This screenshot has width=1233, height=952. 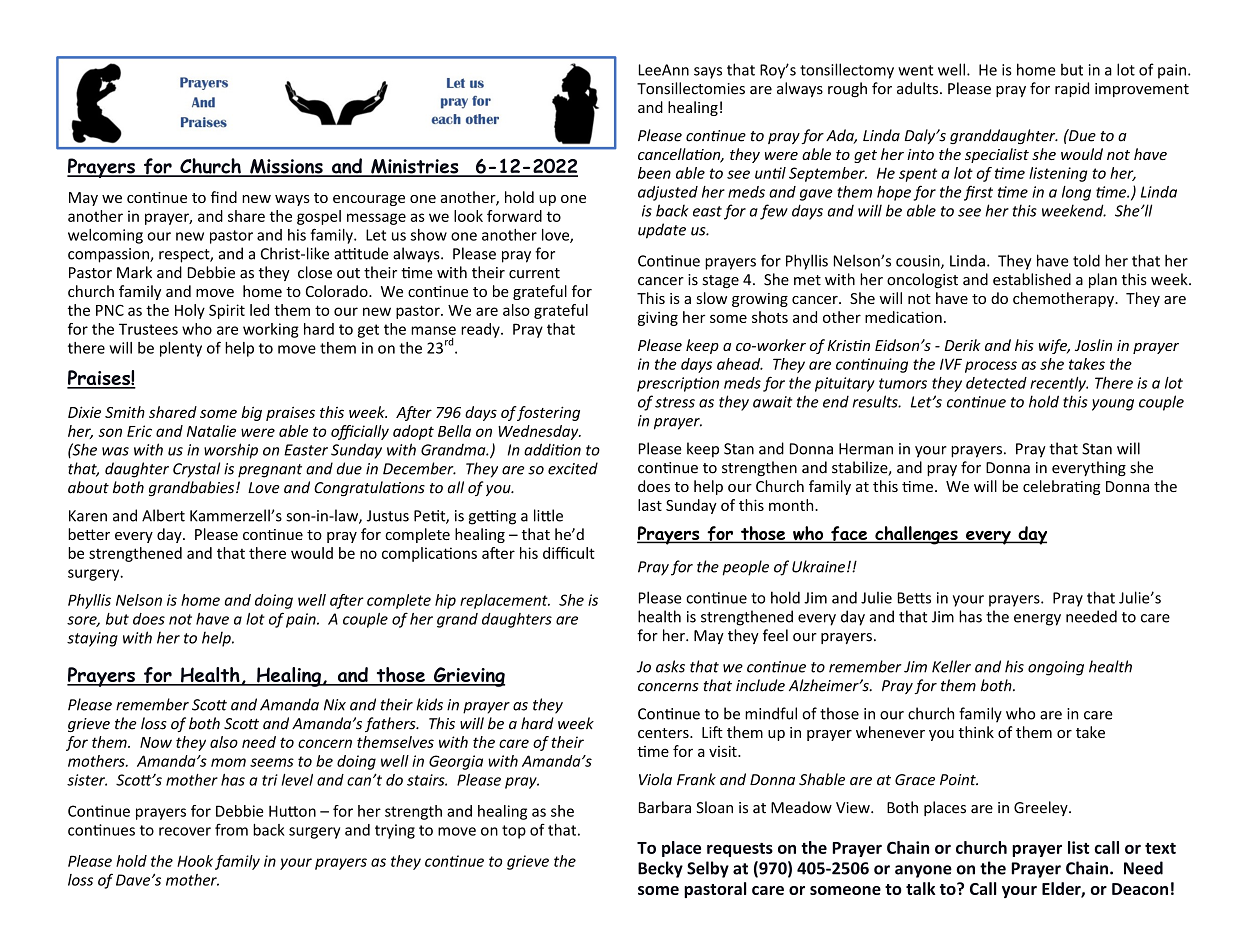 What do you see at coordinates (1037, 620) in the screenshot?
I see `energy` at bounding box center [1037, 620].
